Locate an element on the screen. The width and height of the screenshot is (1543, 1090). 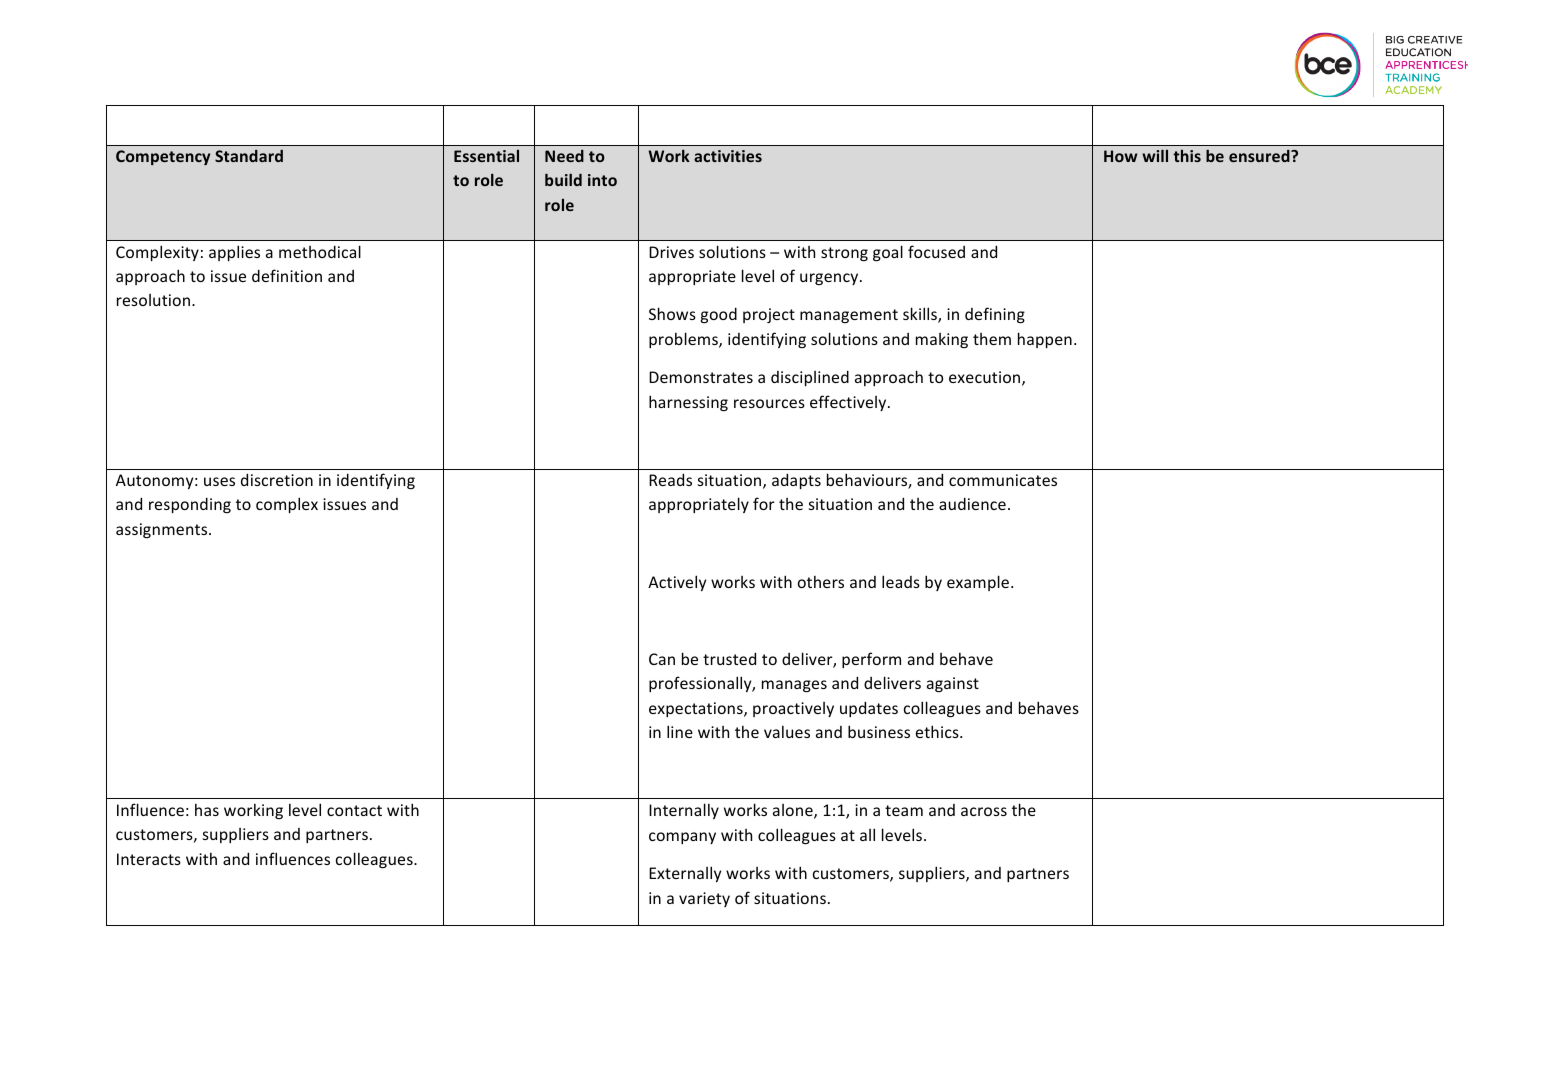
assignments is located at coordinates (163, 530).
